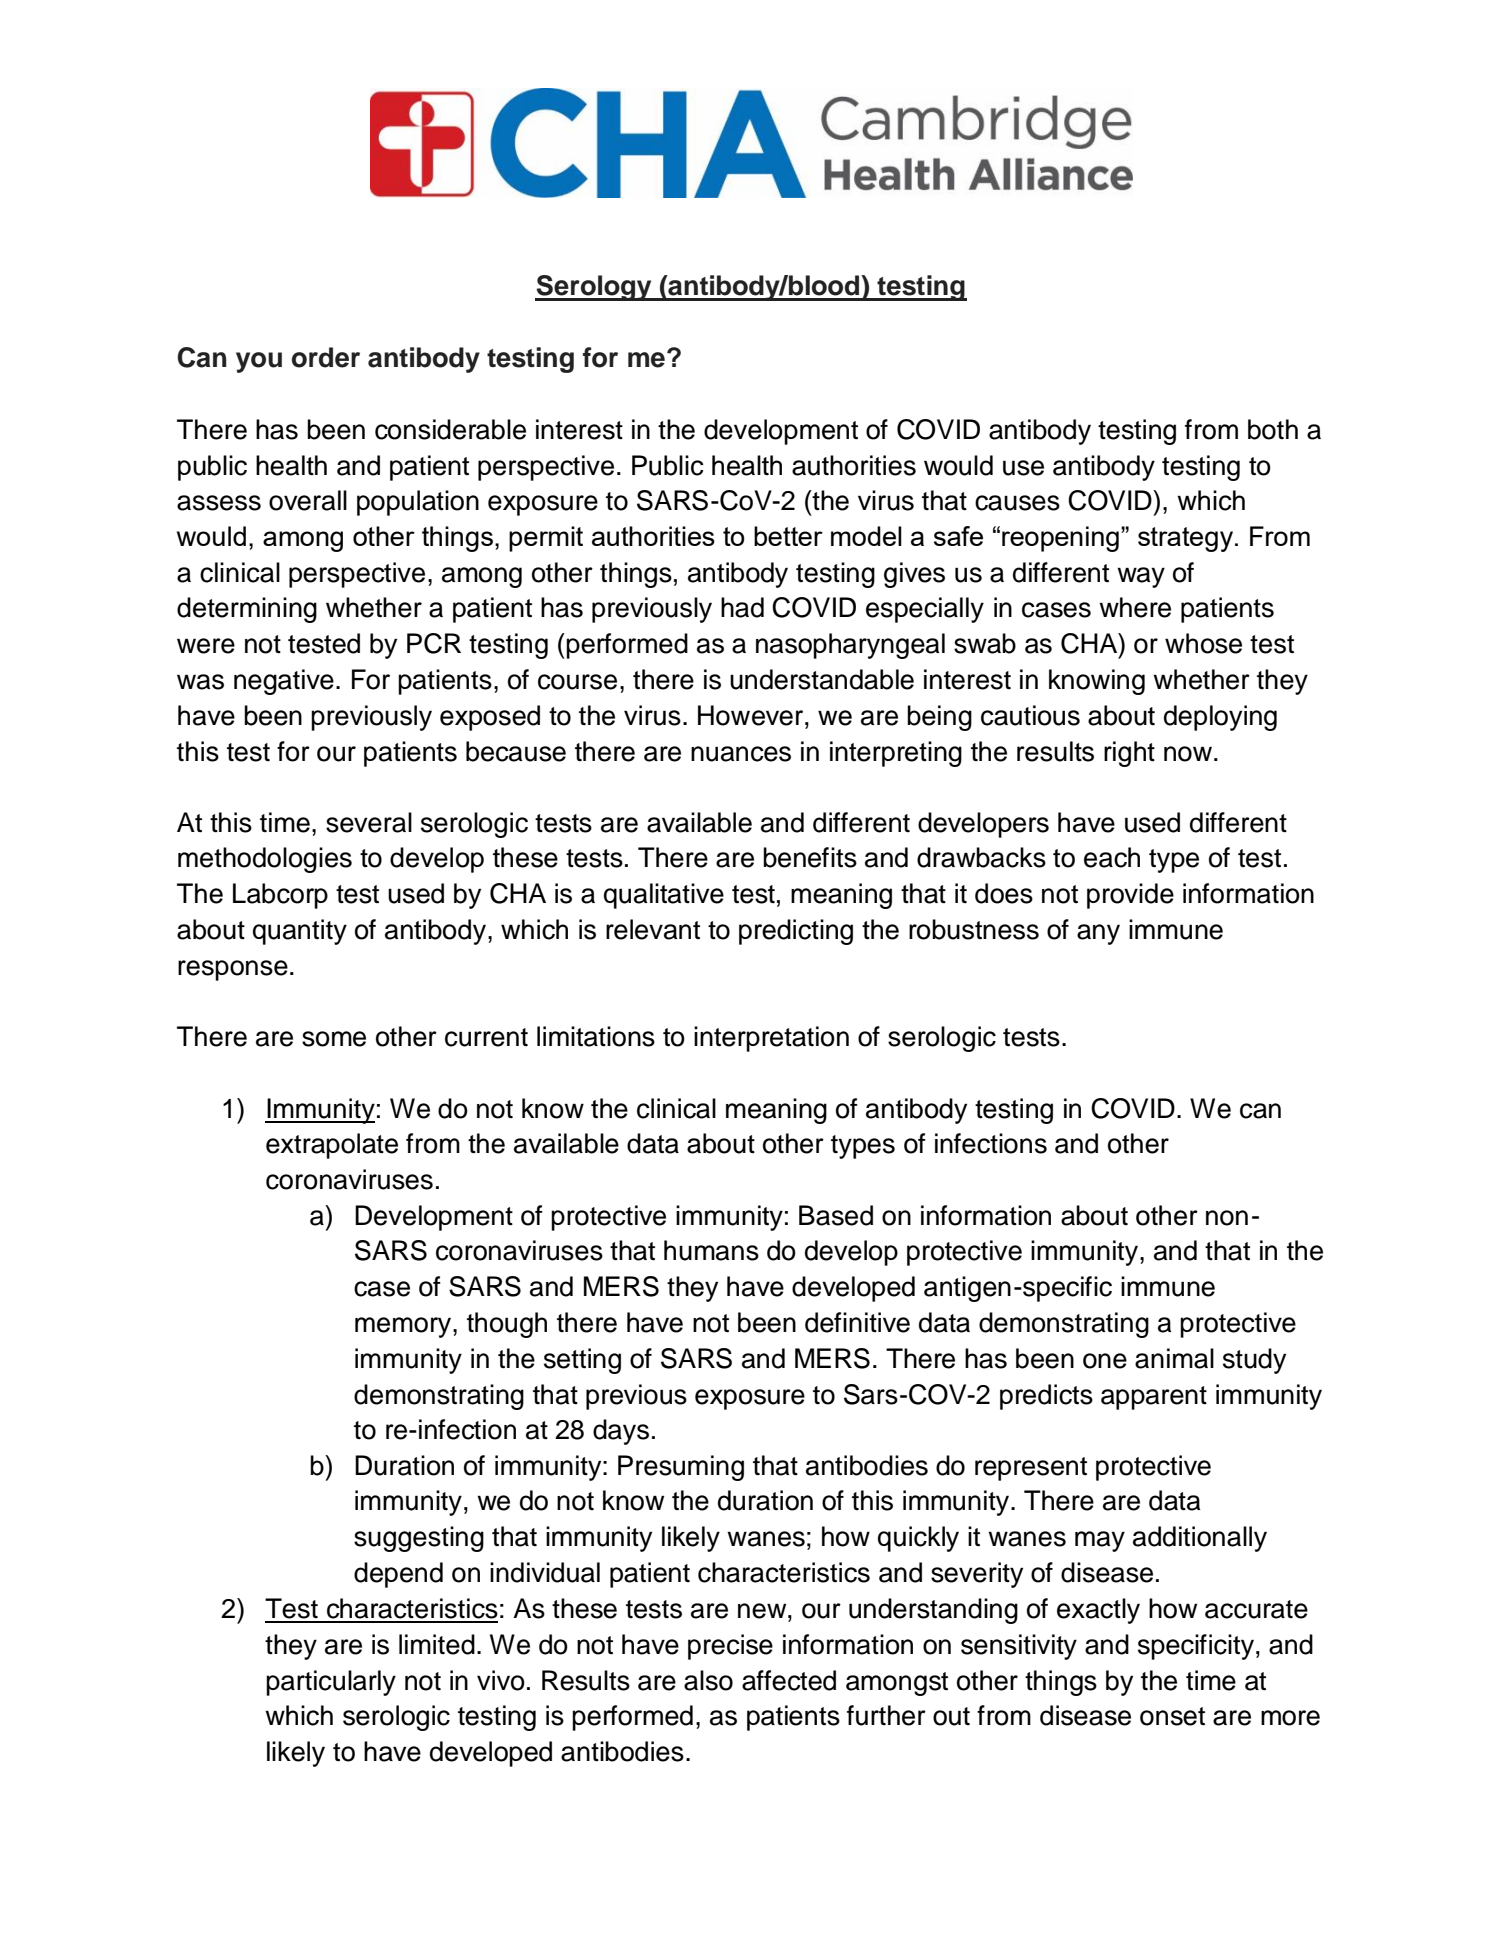 The height and width of the screenshot is (1945, 1503). Describe the element at coordinates (326, 357) in the screenshot. I see `order` at that location.
